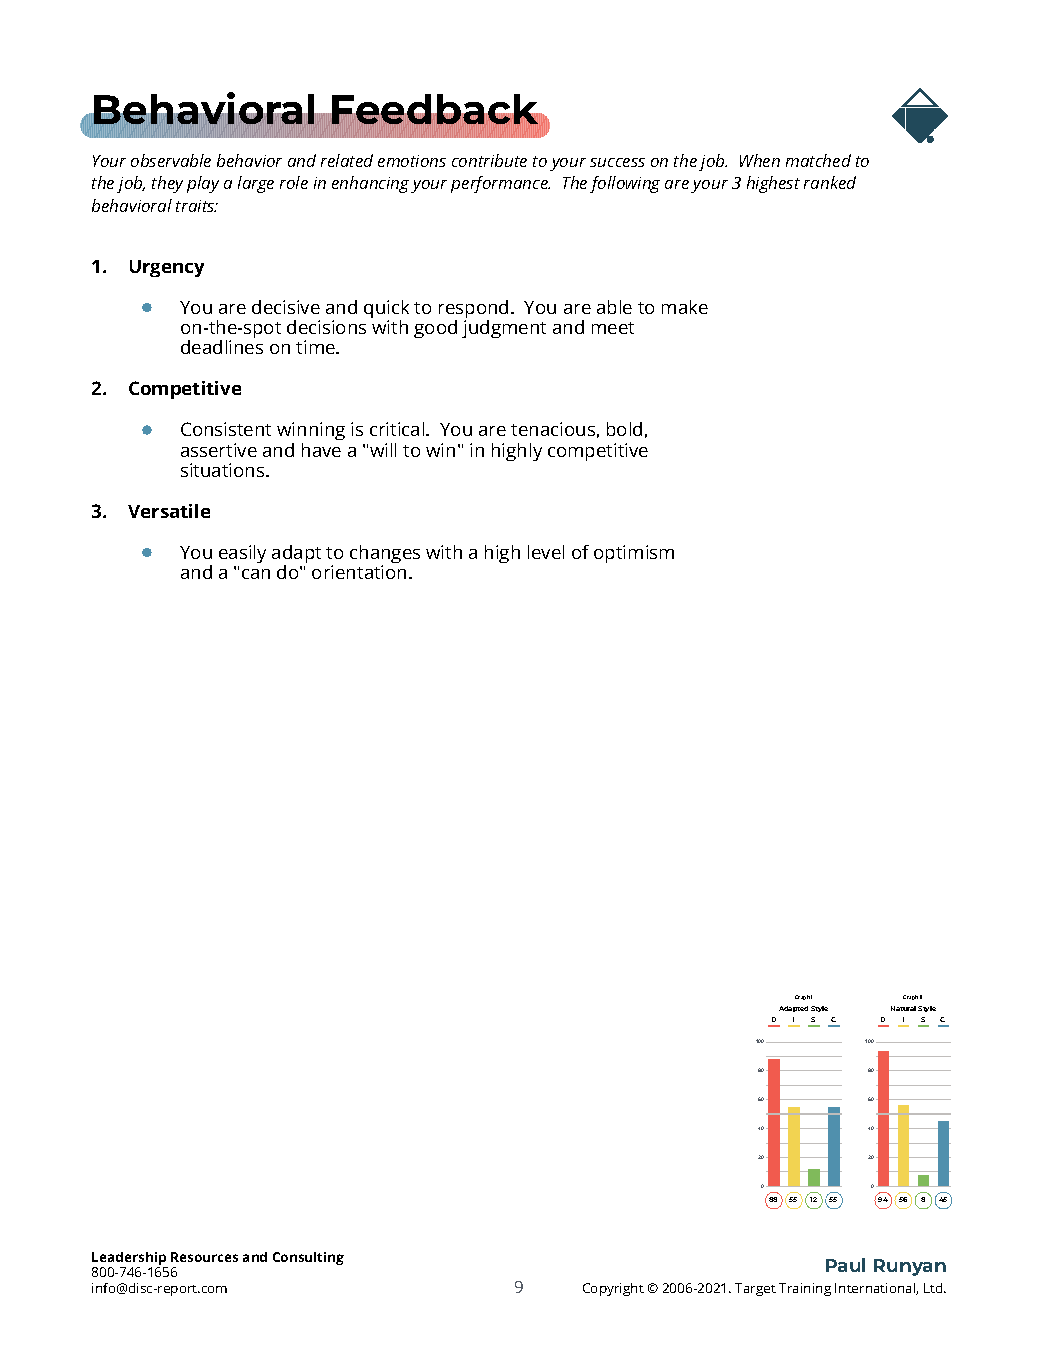 The height and width of the screenshot is (1345, 1039). I want to click on play, so click(203, 184).
